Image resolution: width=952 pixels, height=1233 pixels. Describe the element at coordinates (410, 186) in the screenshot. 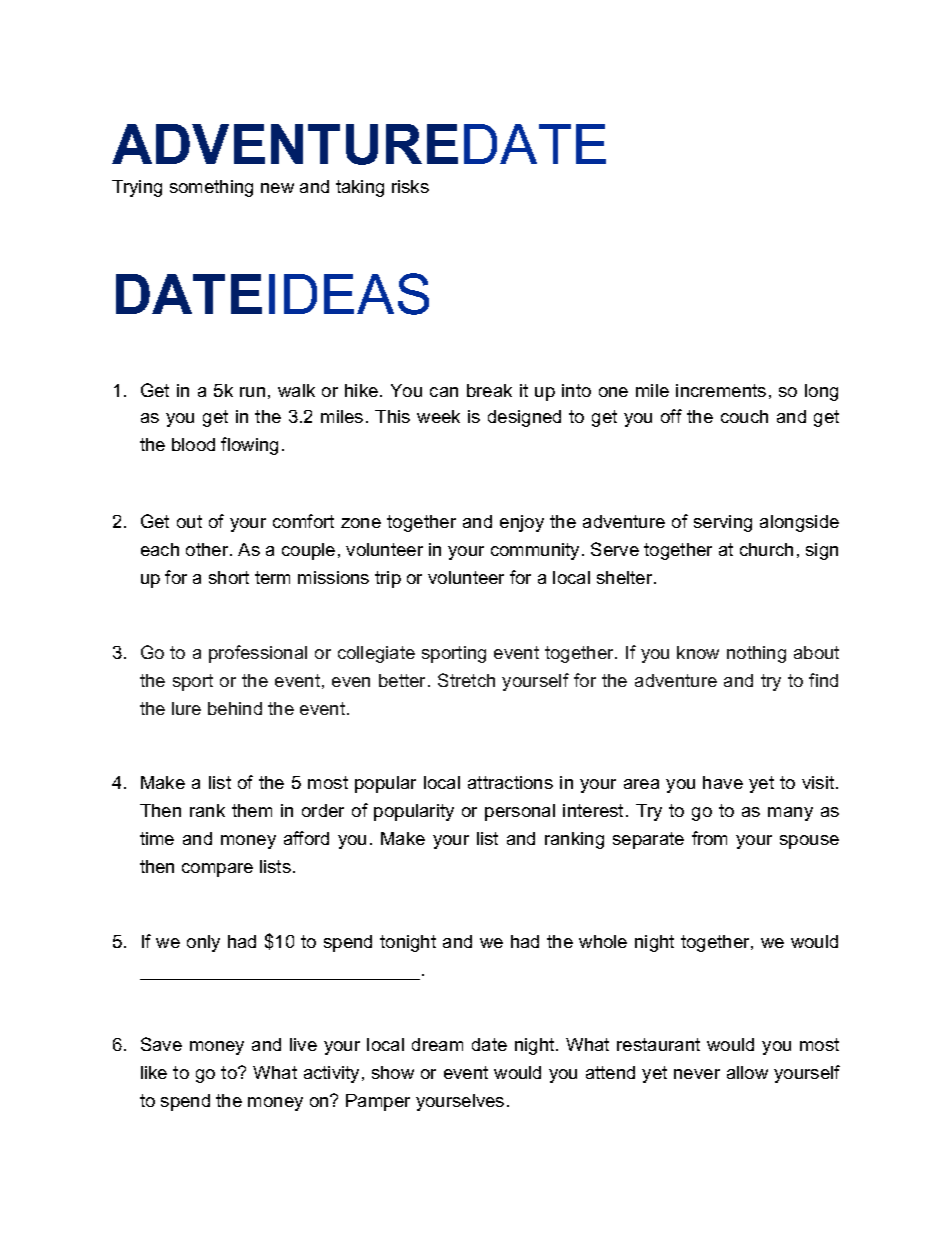

I see `risks` at that location.
